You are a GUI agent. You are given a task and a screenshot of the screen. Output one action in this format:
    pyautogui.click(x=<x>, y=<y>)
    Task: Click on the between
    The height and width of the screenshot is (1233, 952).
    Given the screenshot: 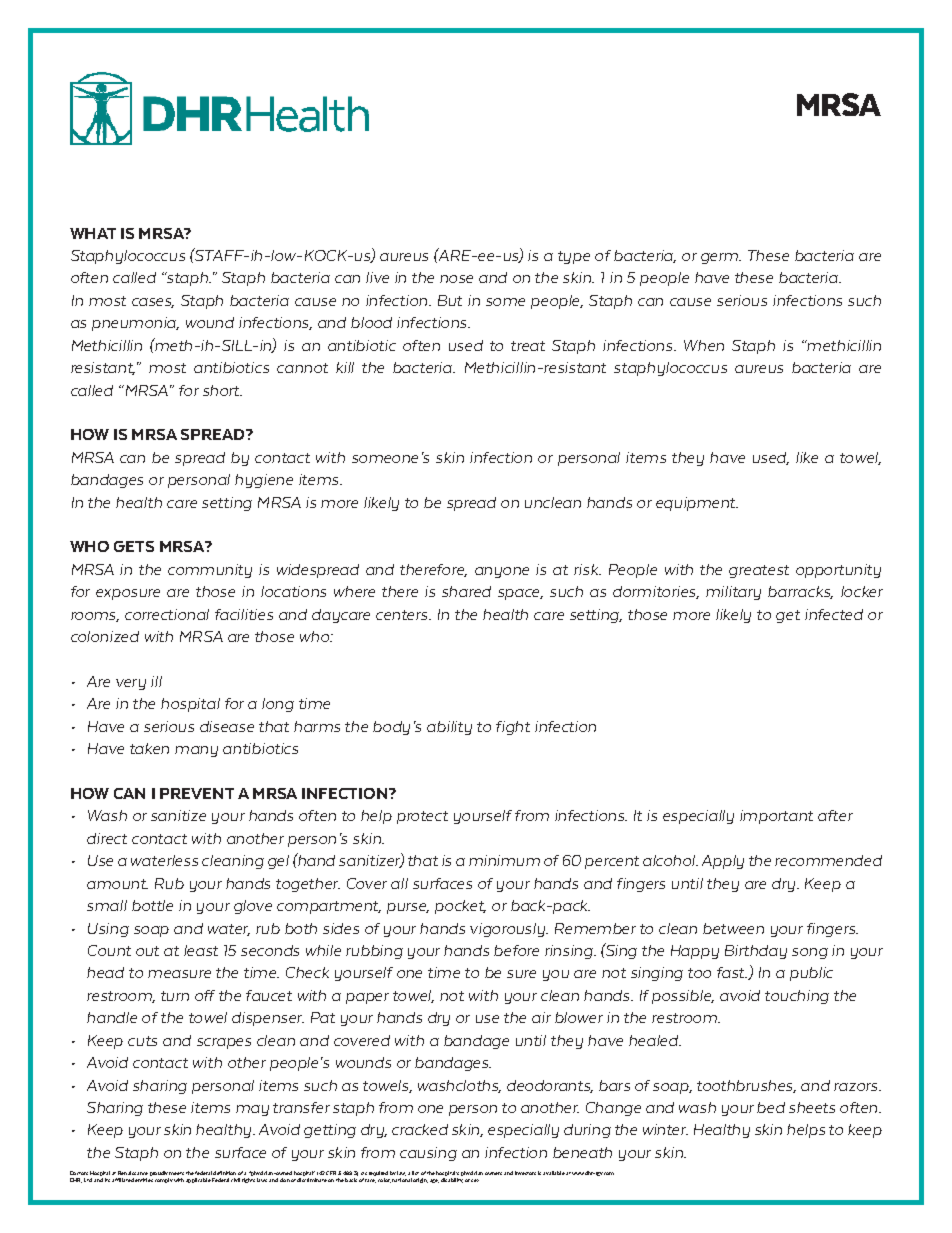 What is the action you would take?
    pyautogui.click(x=733, y=928)
